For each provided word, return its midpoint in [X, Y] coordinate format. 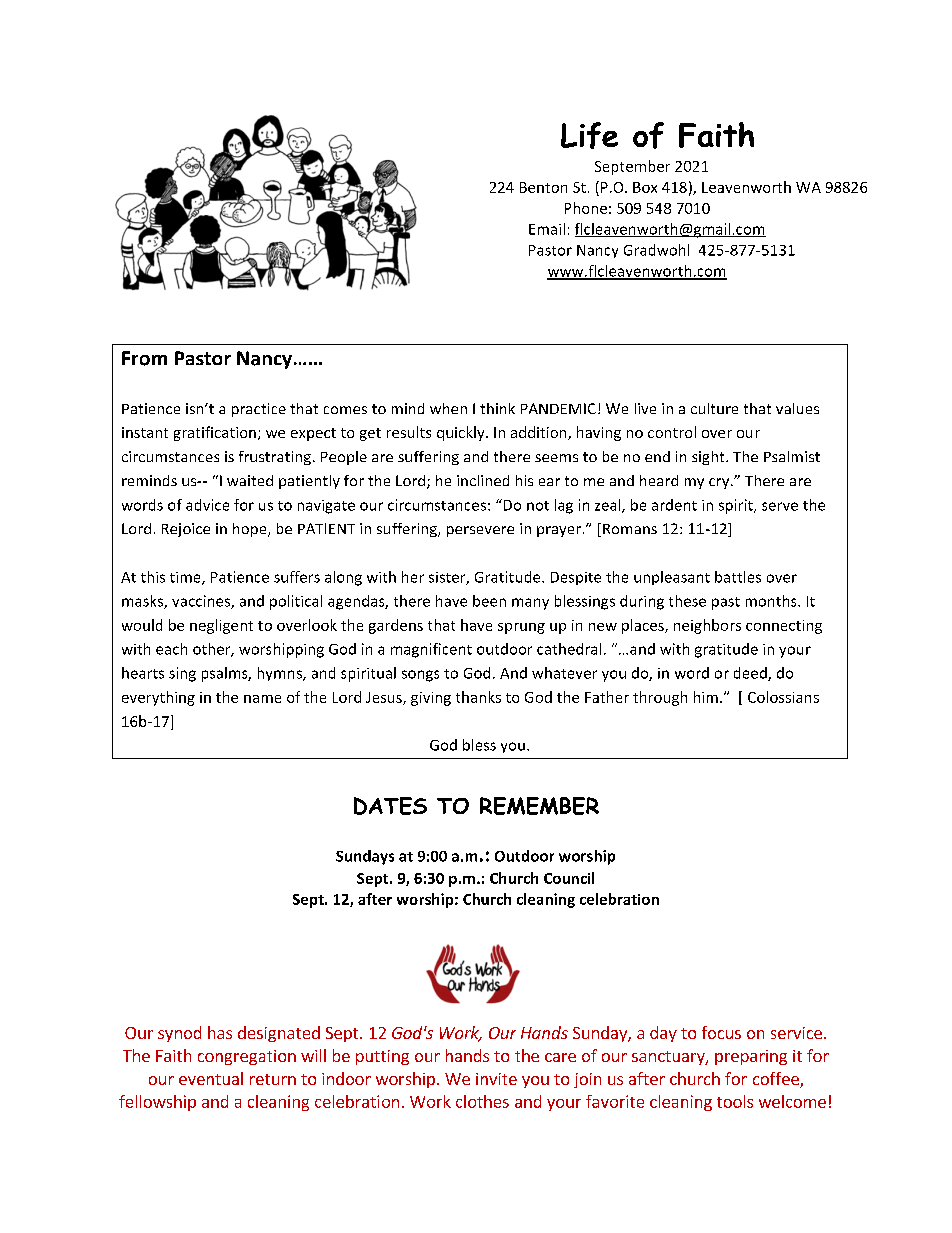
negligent [221, 626]
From [144, 358]
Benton [543, 187]
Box [645, 187]
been [489, 601]
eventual [211, 1078]
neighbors [707, 626]
